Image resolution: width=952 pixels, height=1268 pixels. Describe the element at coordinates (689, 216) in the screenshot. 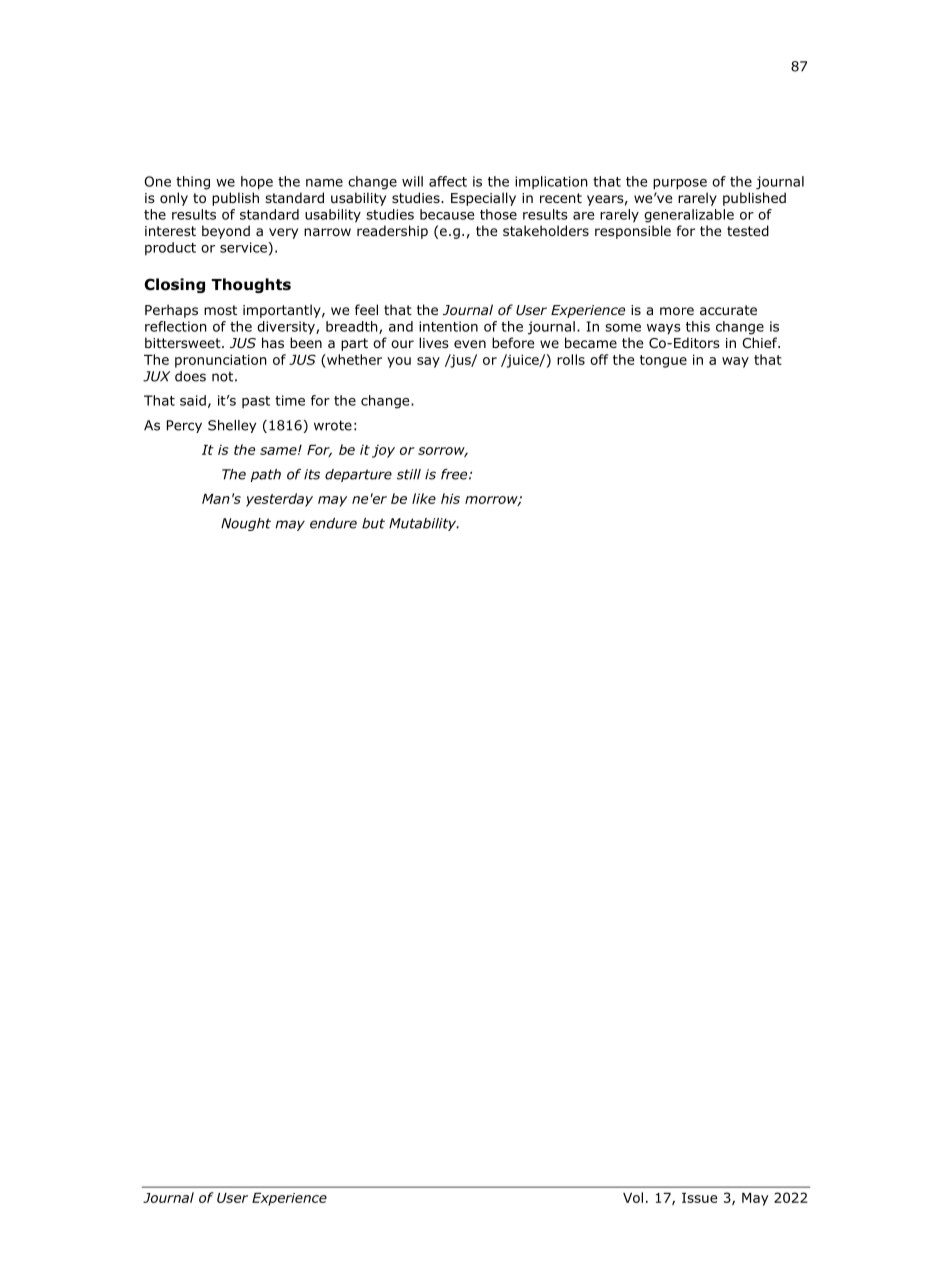

I see `generalizable` at that location.
